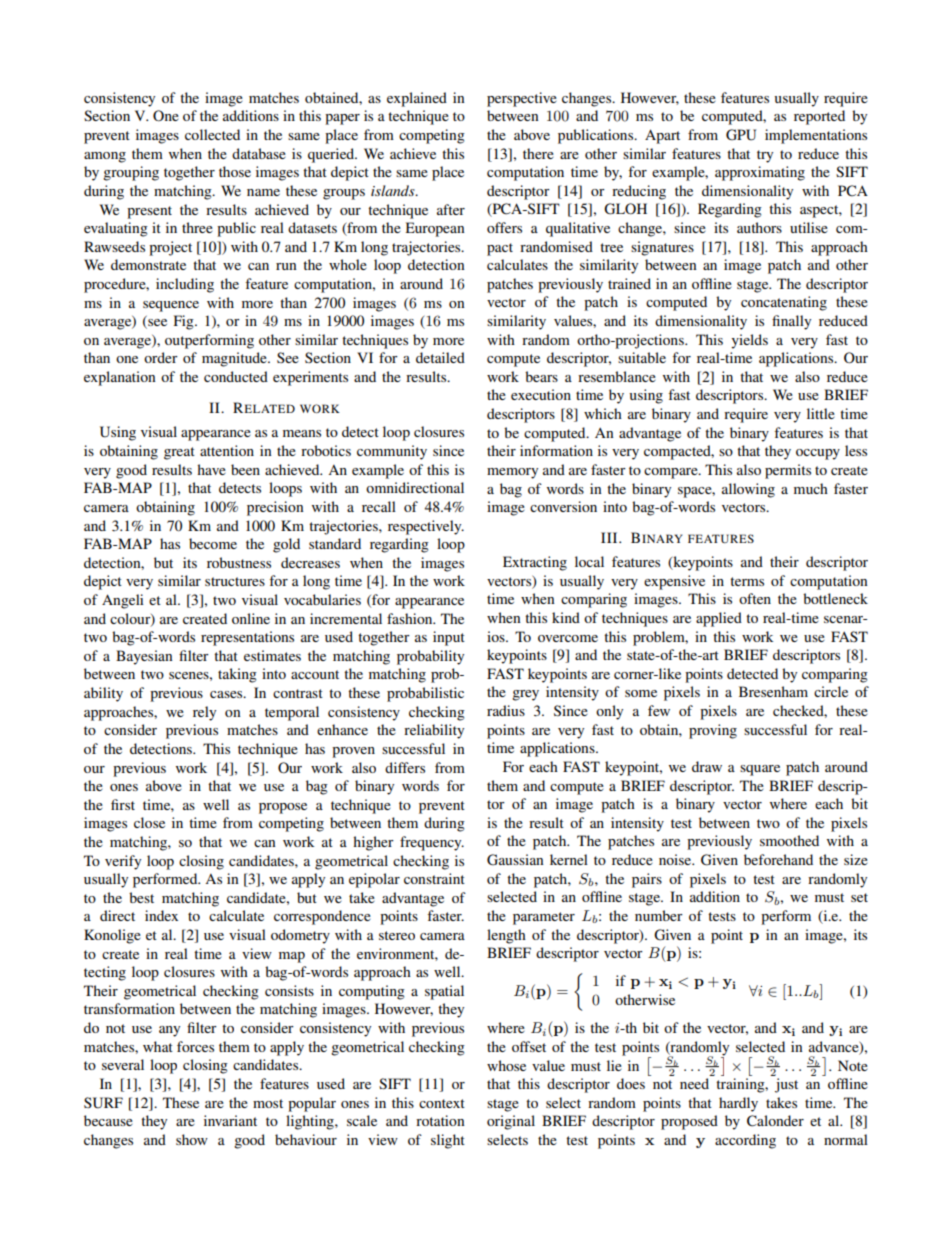 The height and width of the screenshot is (1233, 952). Describe the element at coordinates (738, 1104) in the screenshot. I see `hardly` at that location.
